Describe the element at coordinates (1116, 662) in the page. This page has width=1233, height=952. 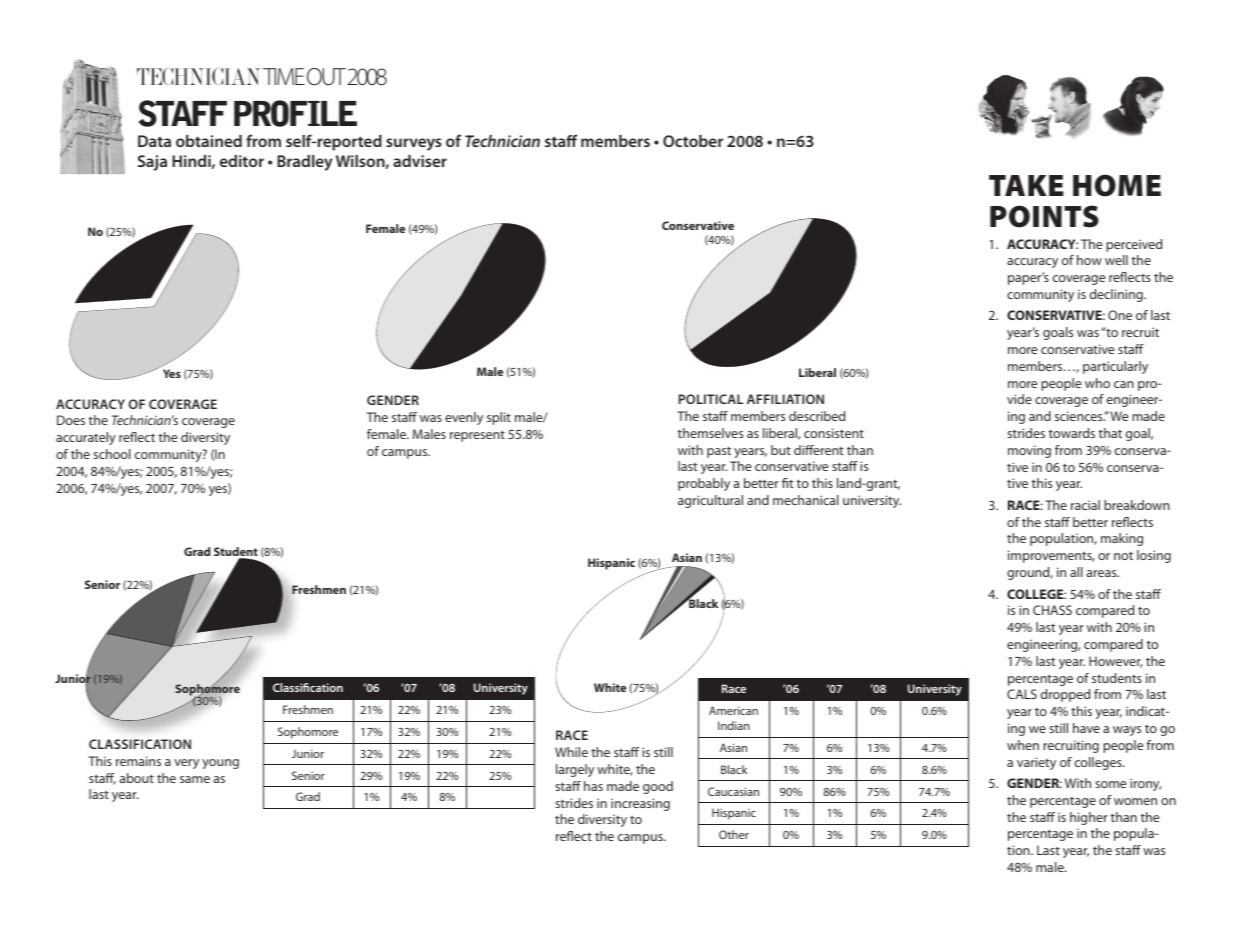
I see `However` at that location.
